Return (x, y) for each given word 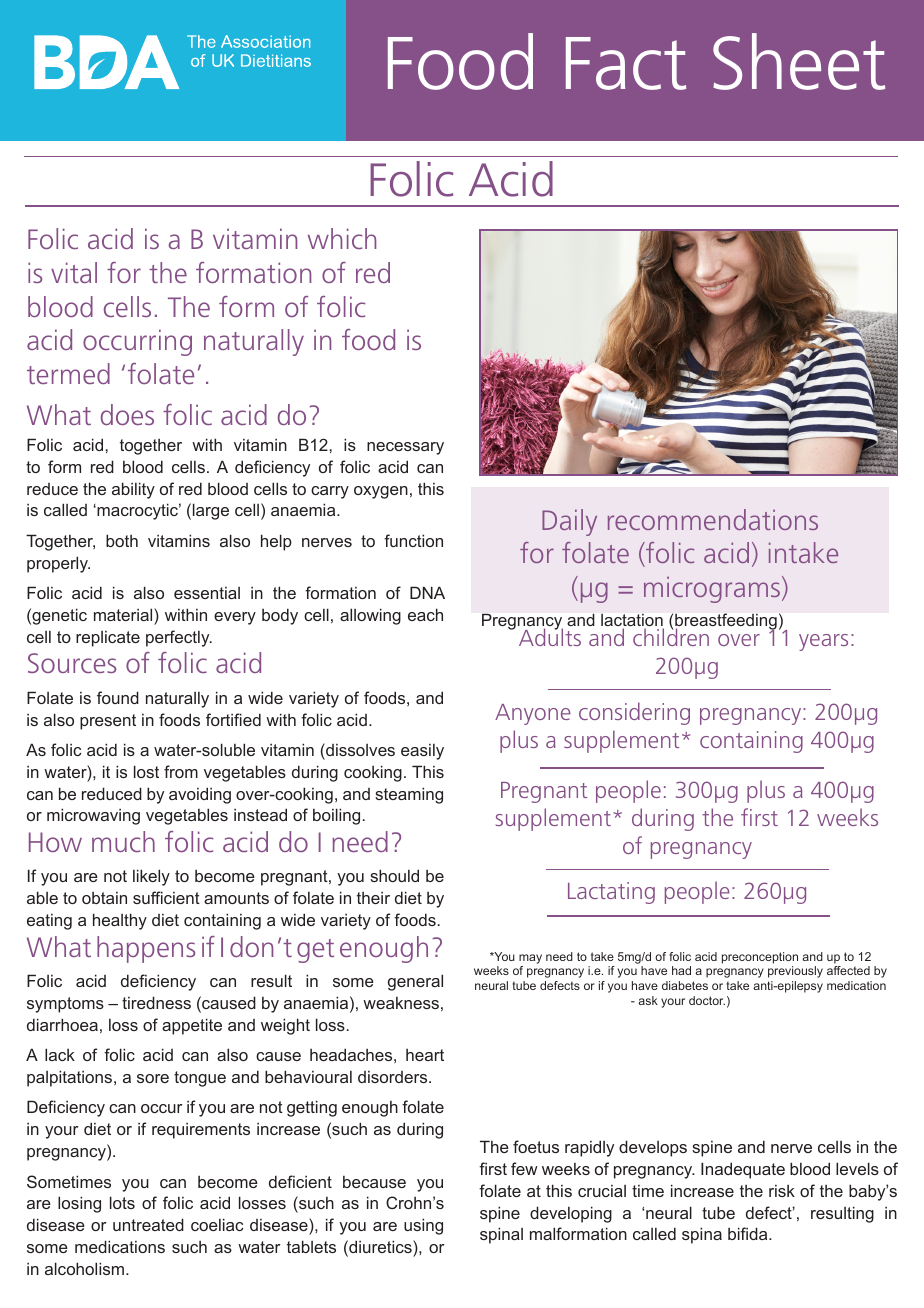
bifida (749, 1233)
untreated (148, 1224)
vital (74, 272)
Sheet (799, 61)
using (423, 1226)
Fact (626, 63)
